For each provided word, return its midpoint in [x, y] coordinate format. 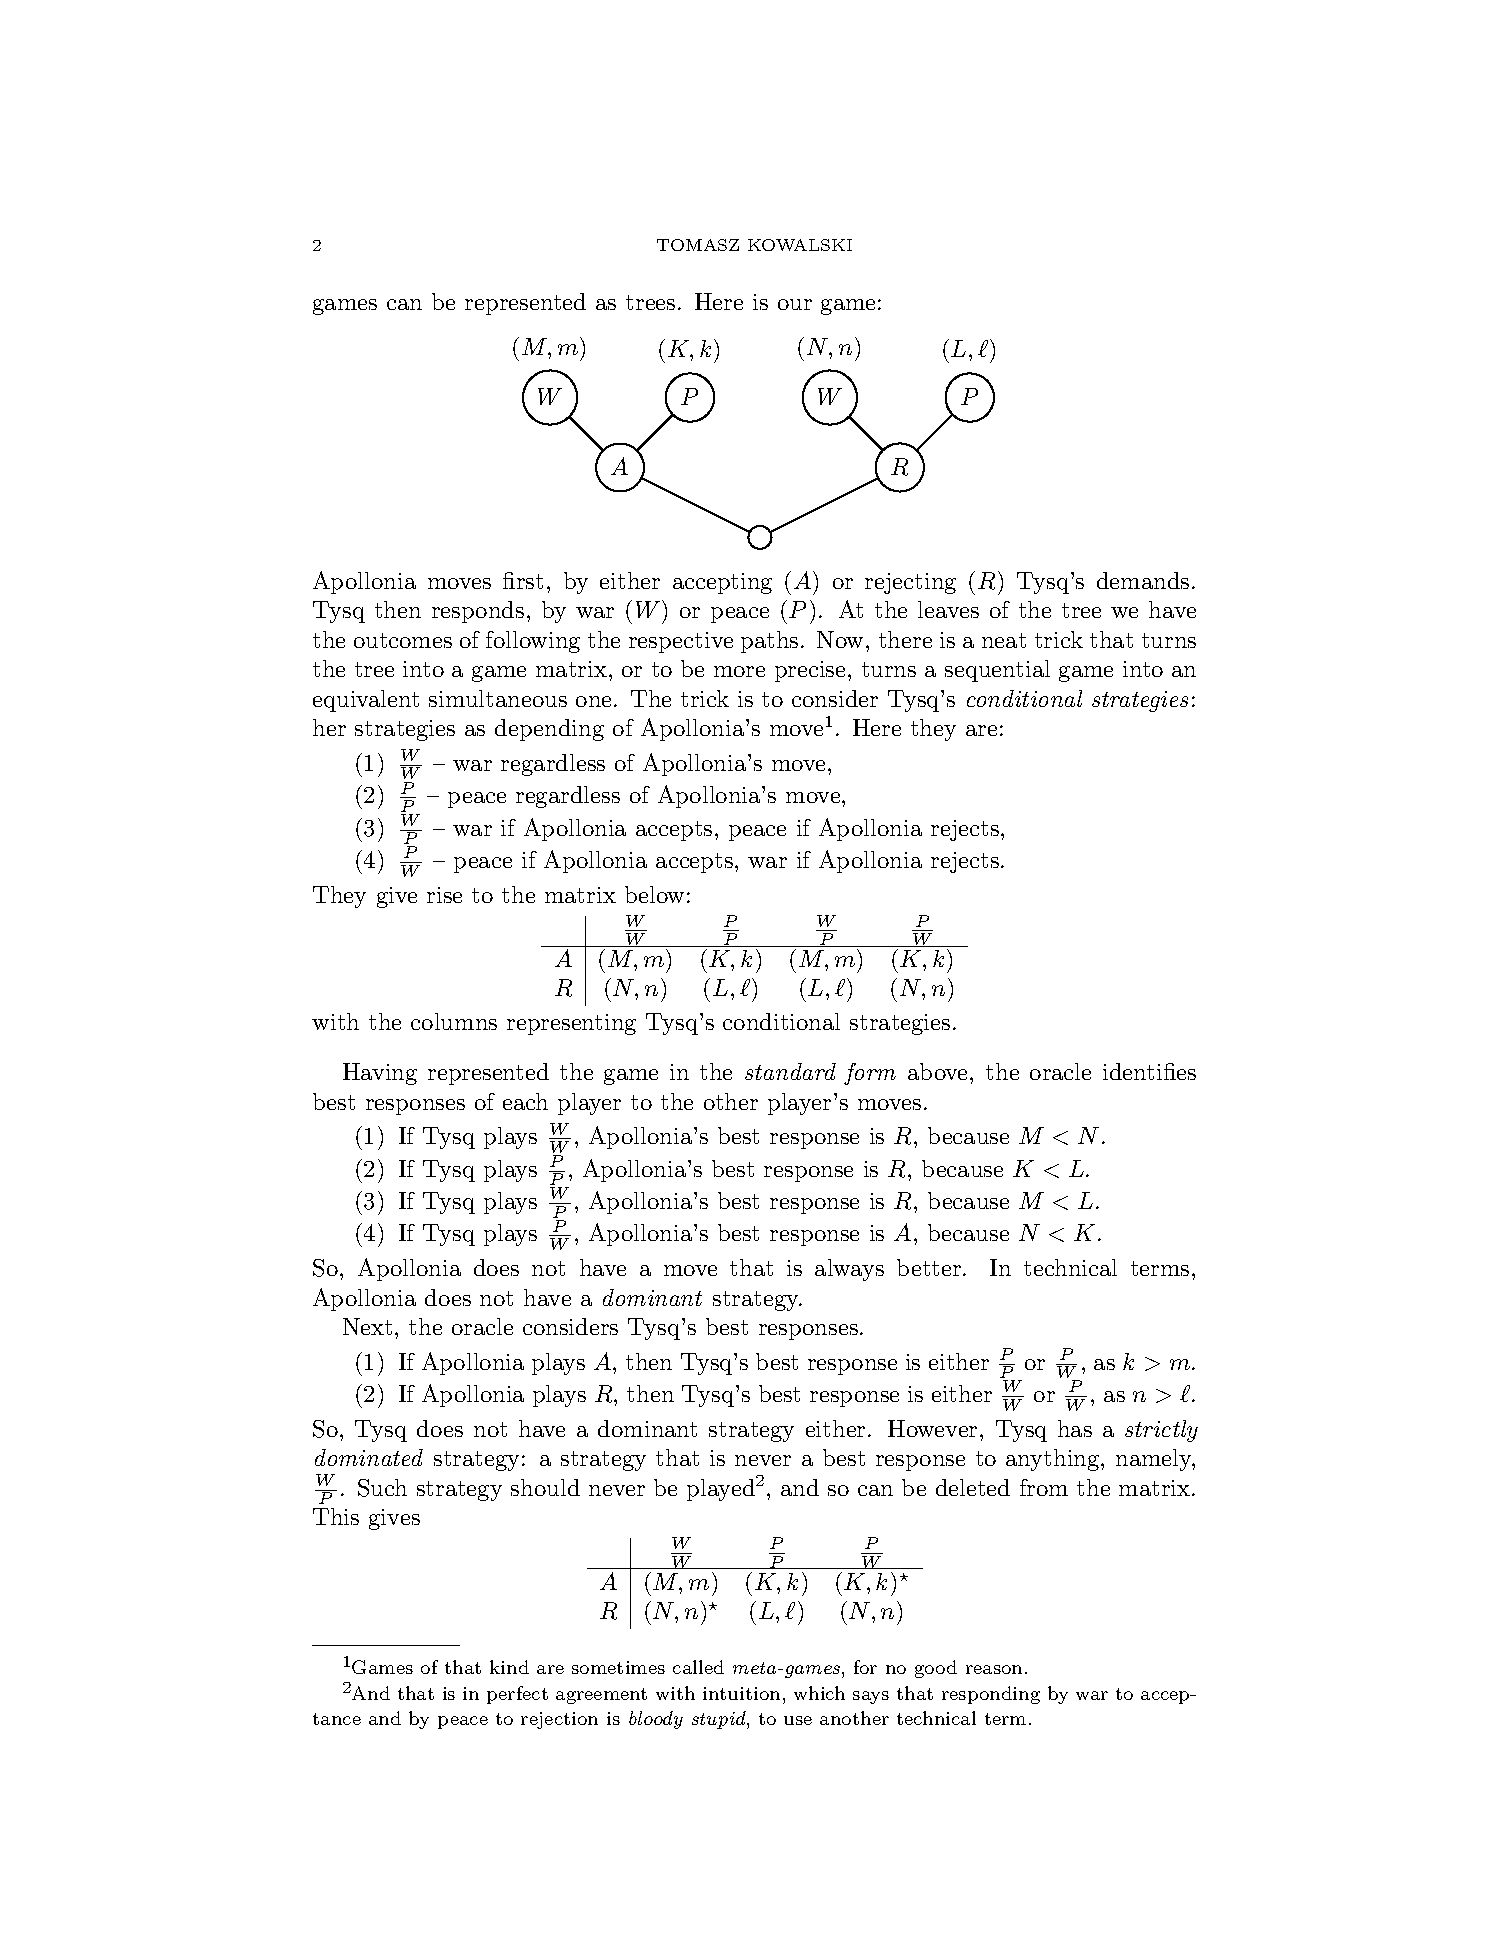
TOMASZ [698, 245]
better [929, 1267]
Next [367, 1326]
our [795, 304]
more [739, 671]
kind [509, 1667]
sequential [997, 671]
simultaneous [498, 698]
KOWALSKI [800, 245]
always [849, 1270]
